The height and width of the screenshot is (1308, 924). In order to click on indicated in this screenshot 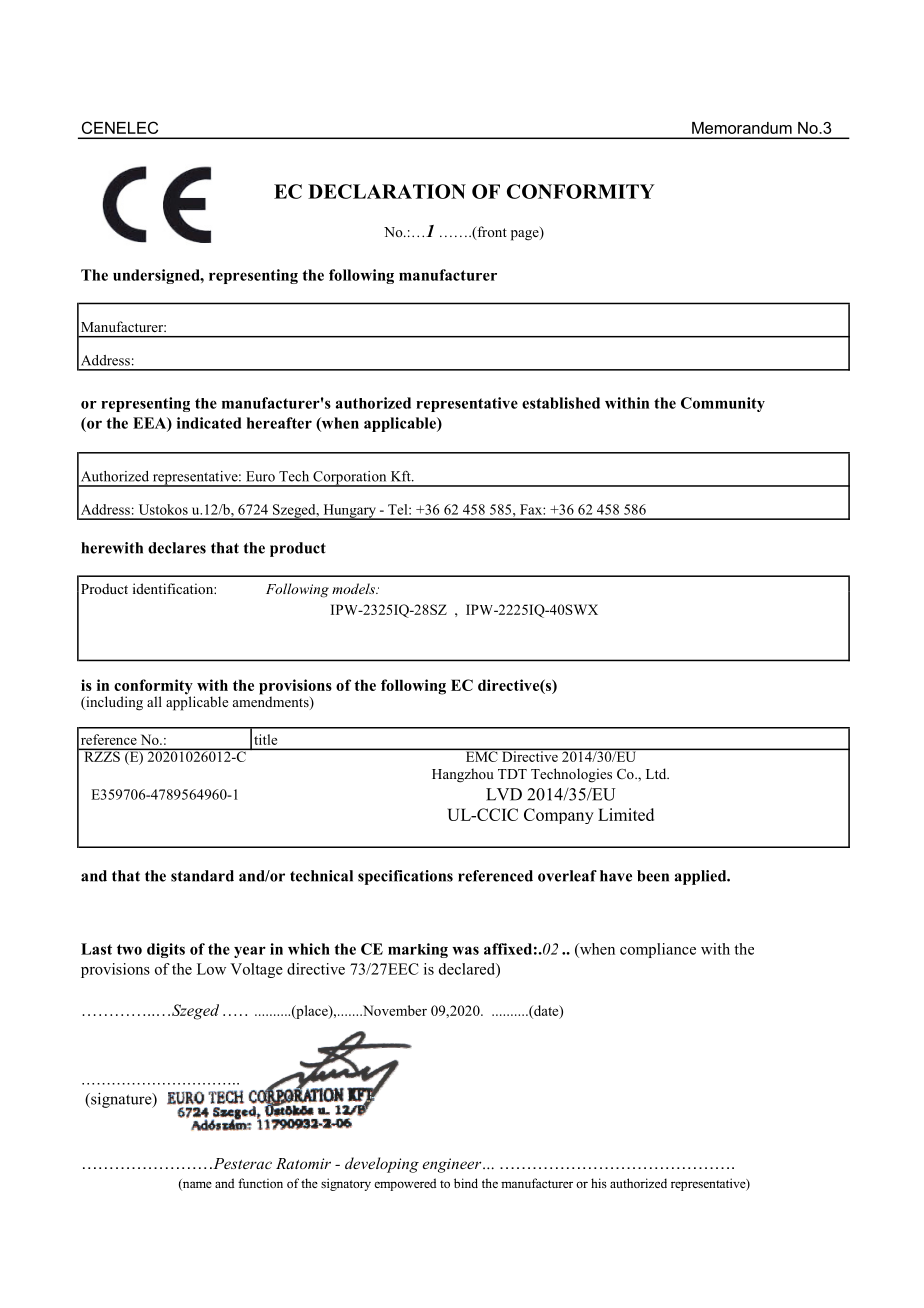, I will do `click(209, 423)`.
